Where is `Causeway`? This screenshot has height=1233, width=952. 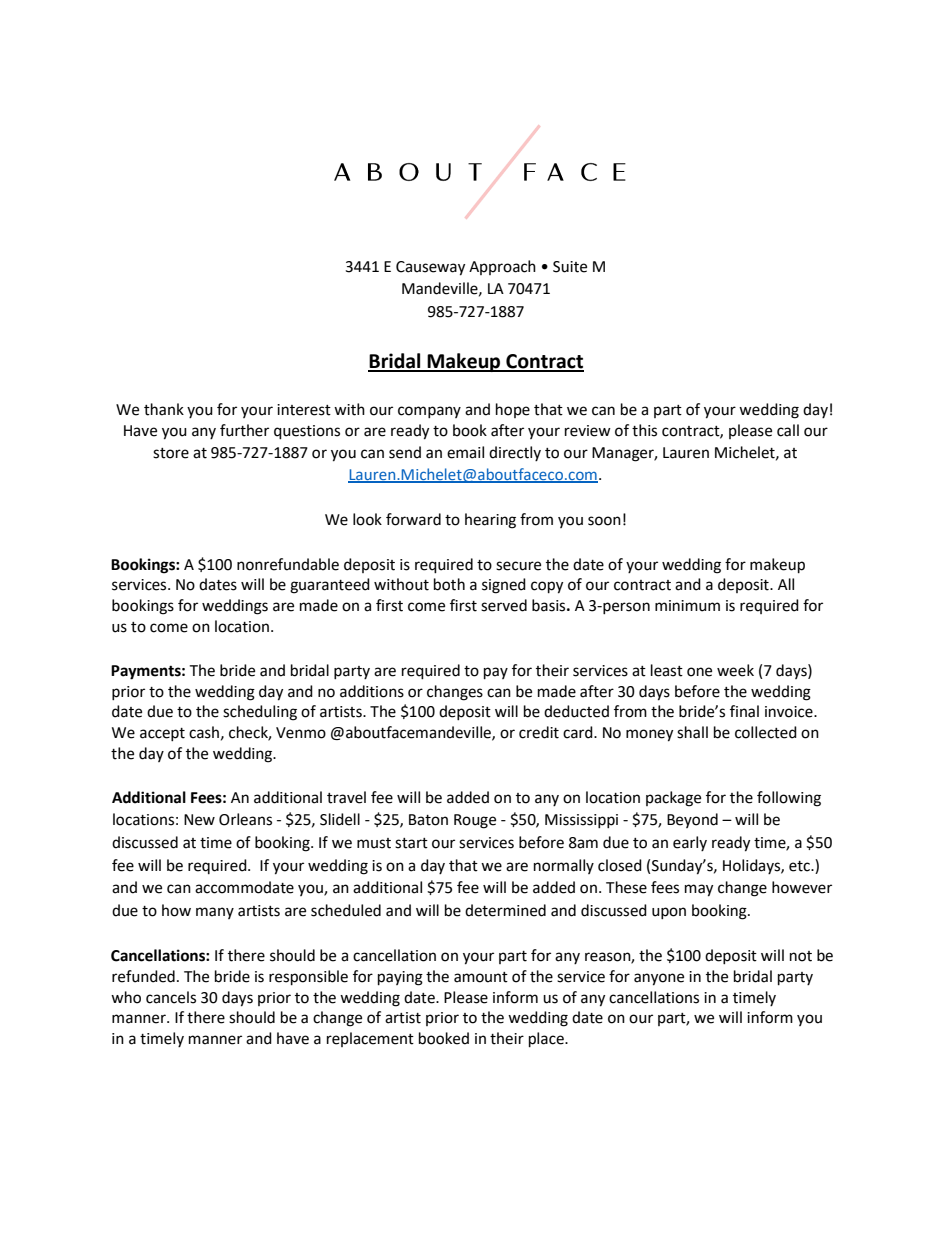 Causeway is located at coordinates (430, 268).
